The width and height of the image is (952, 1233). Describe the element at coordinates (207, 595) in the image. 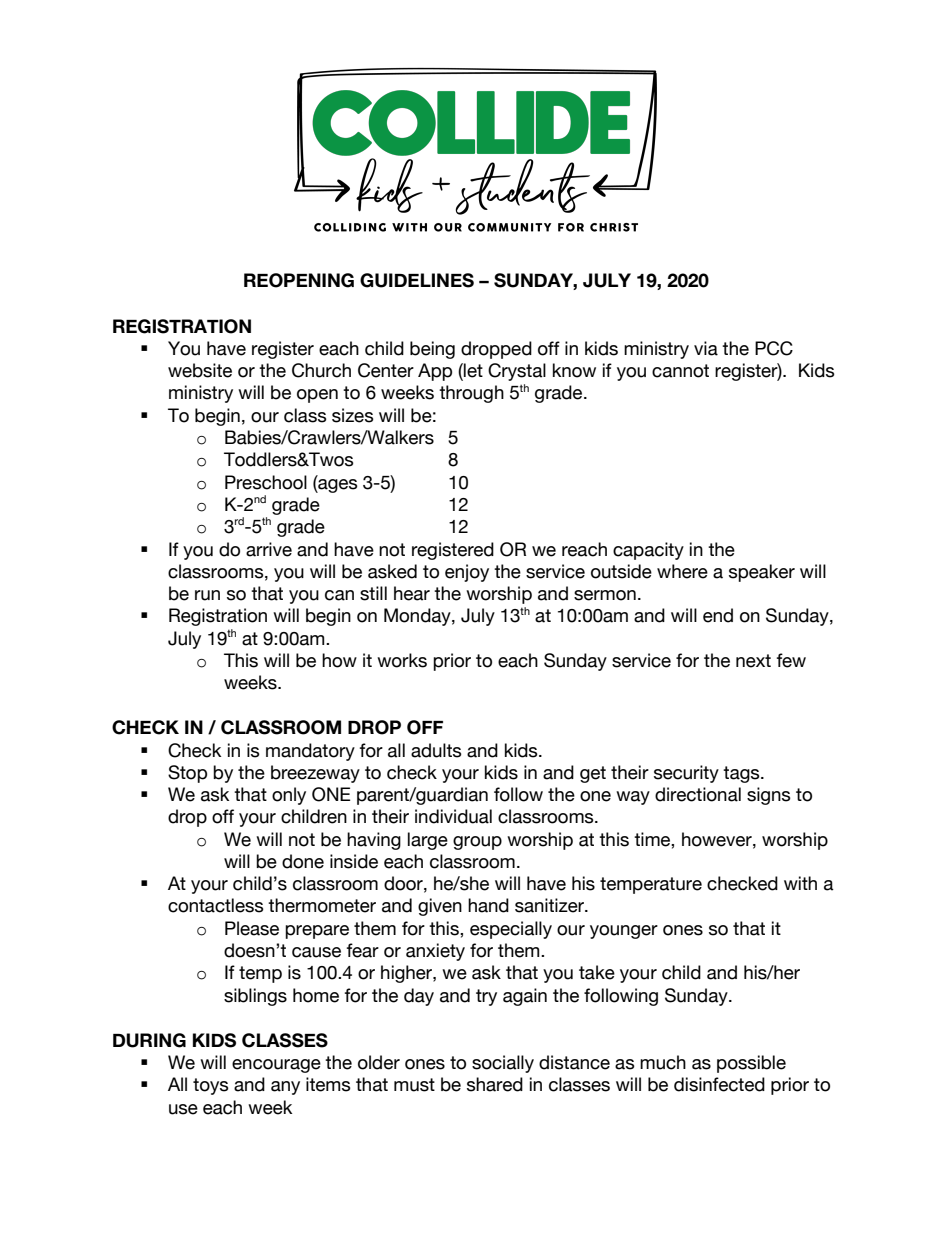

I see `run` at that location.
